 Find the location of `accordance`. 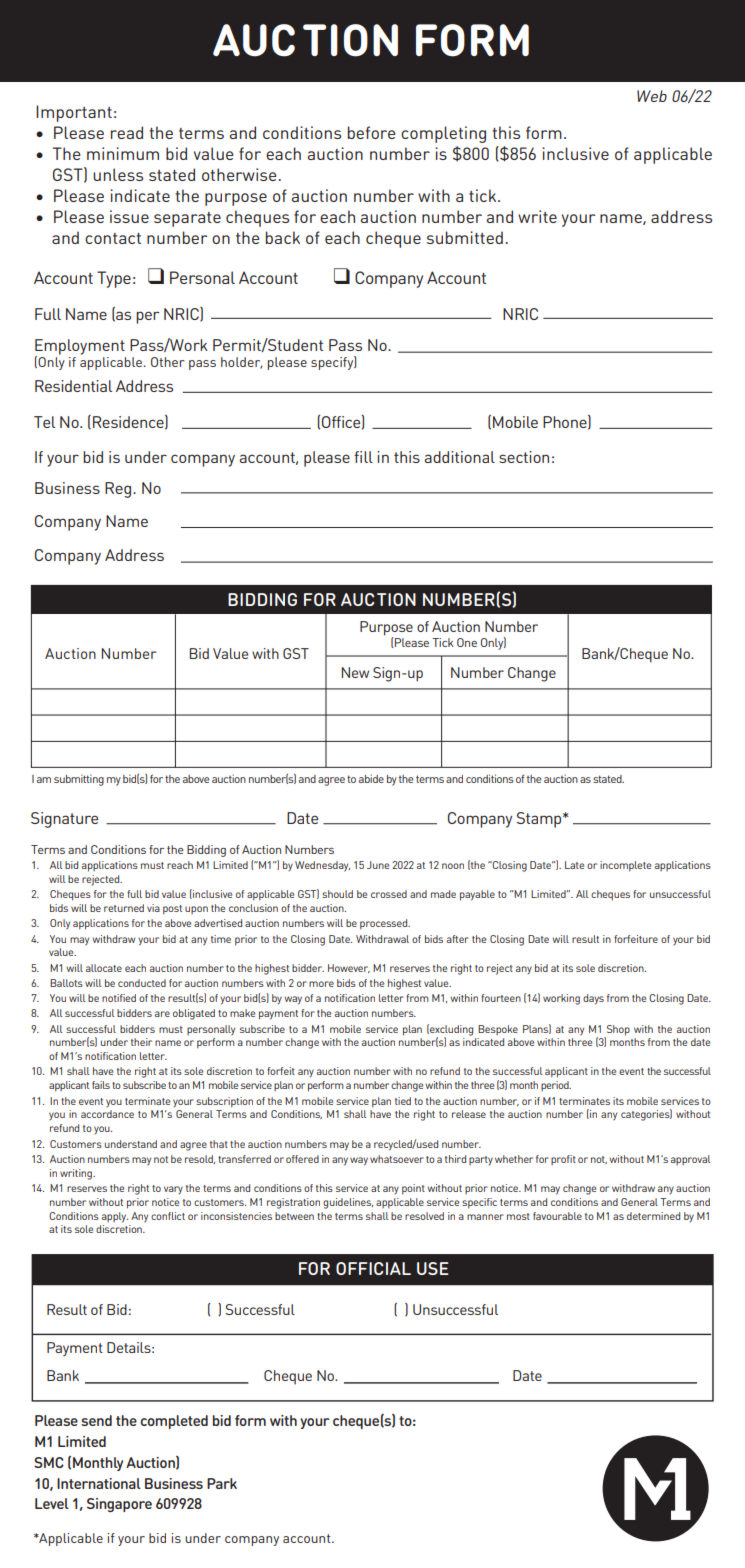

accordance is located at coordinates (107, 1114).
